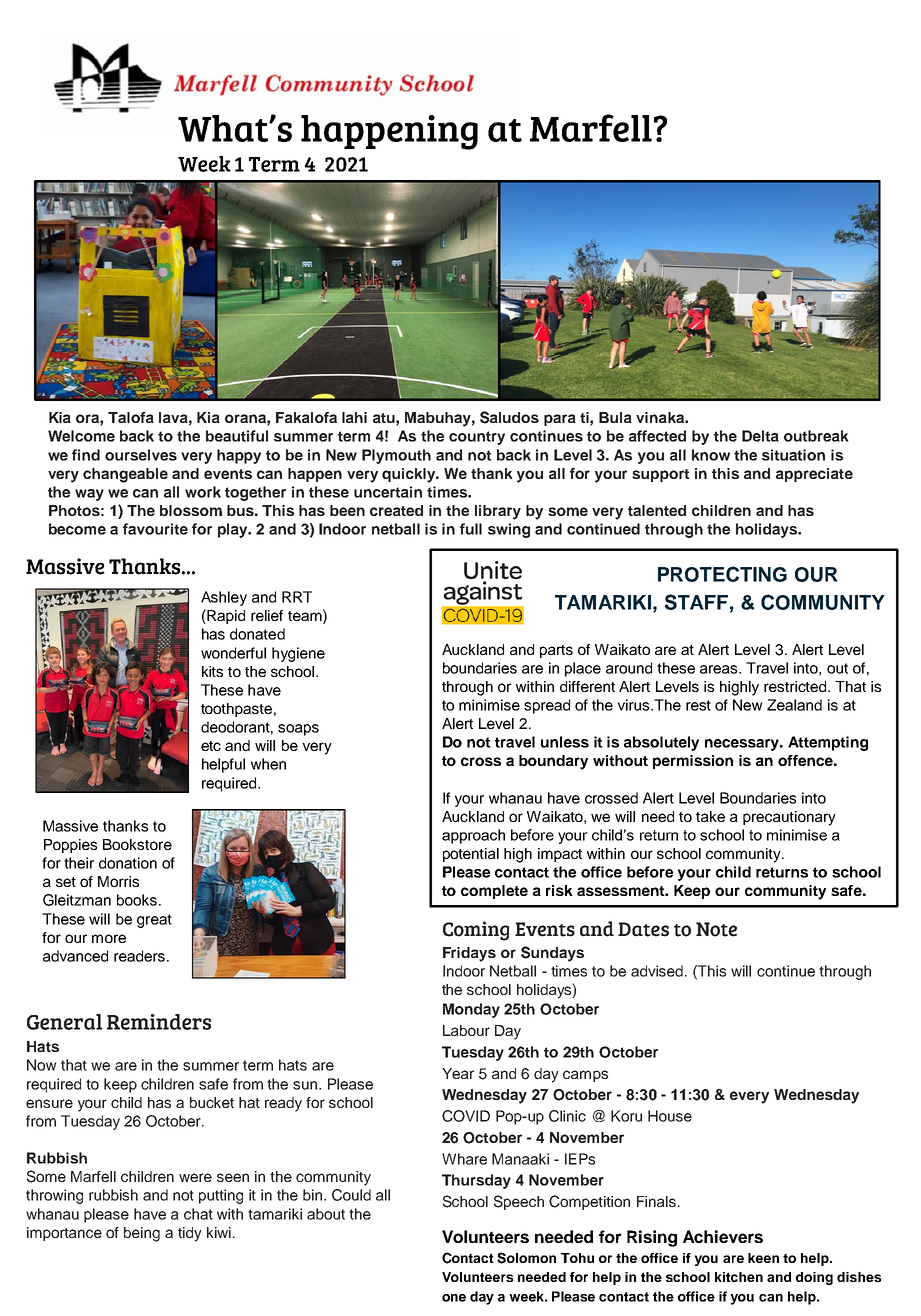  What do you see at coordinates (760, 436) in the screenshot?
I see `Delta` at bounding box center [760, 436].
